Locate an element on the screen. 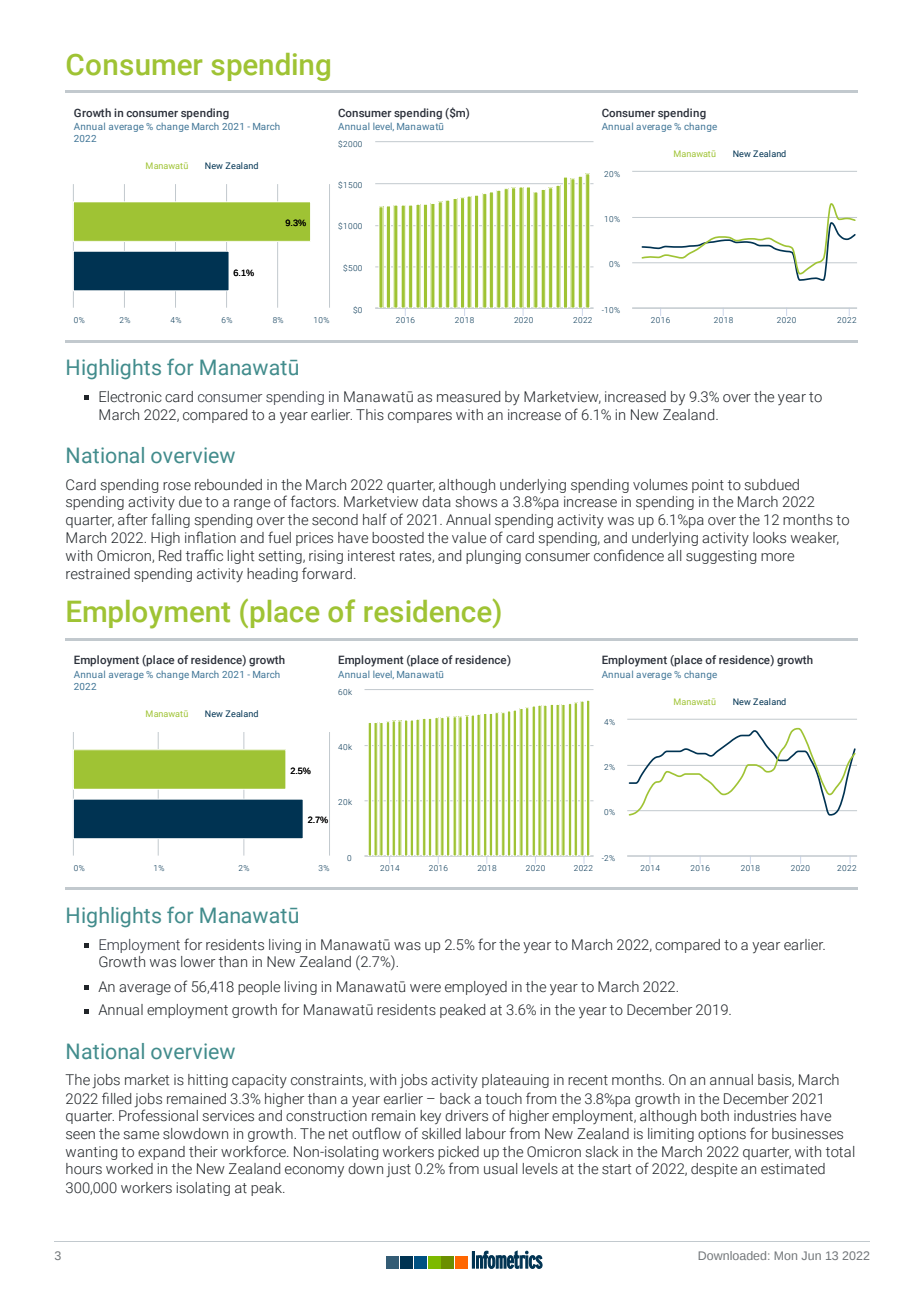 This screenshot has height=1308, width=924. plunging is located at coordinates (493, 557).
